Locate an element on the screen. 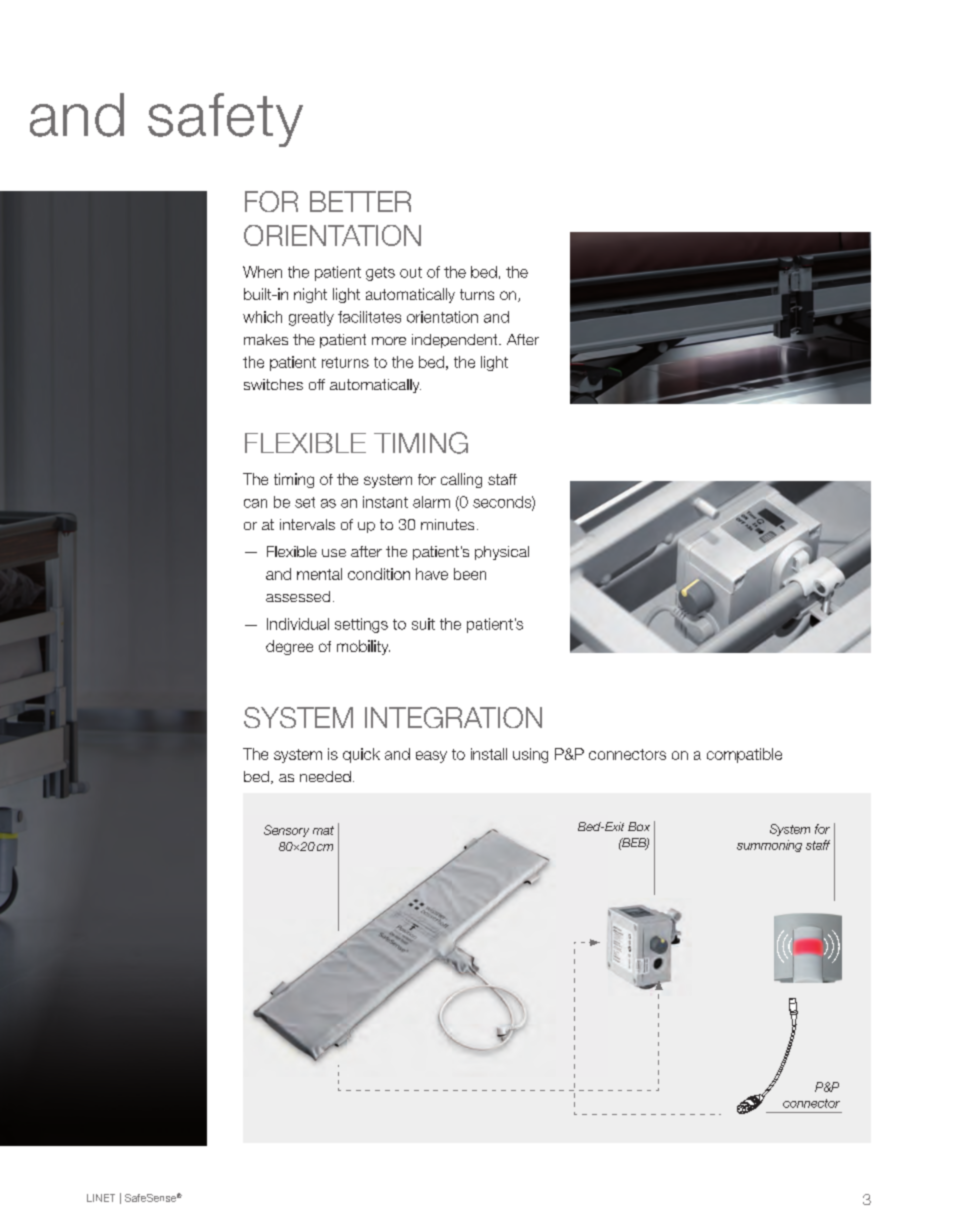 Image resolution: width=958 pixels, height=1232 pixels. greatly is located at coordinates (311, 318).
